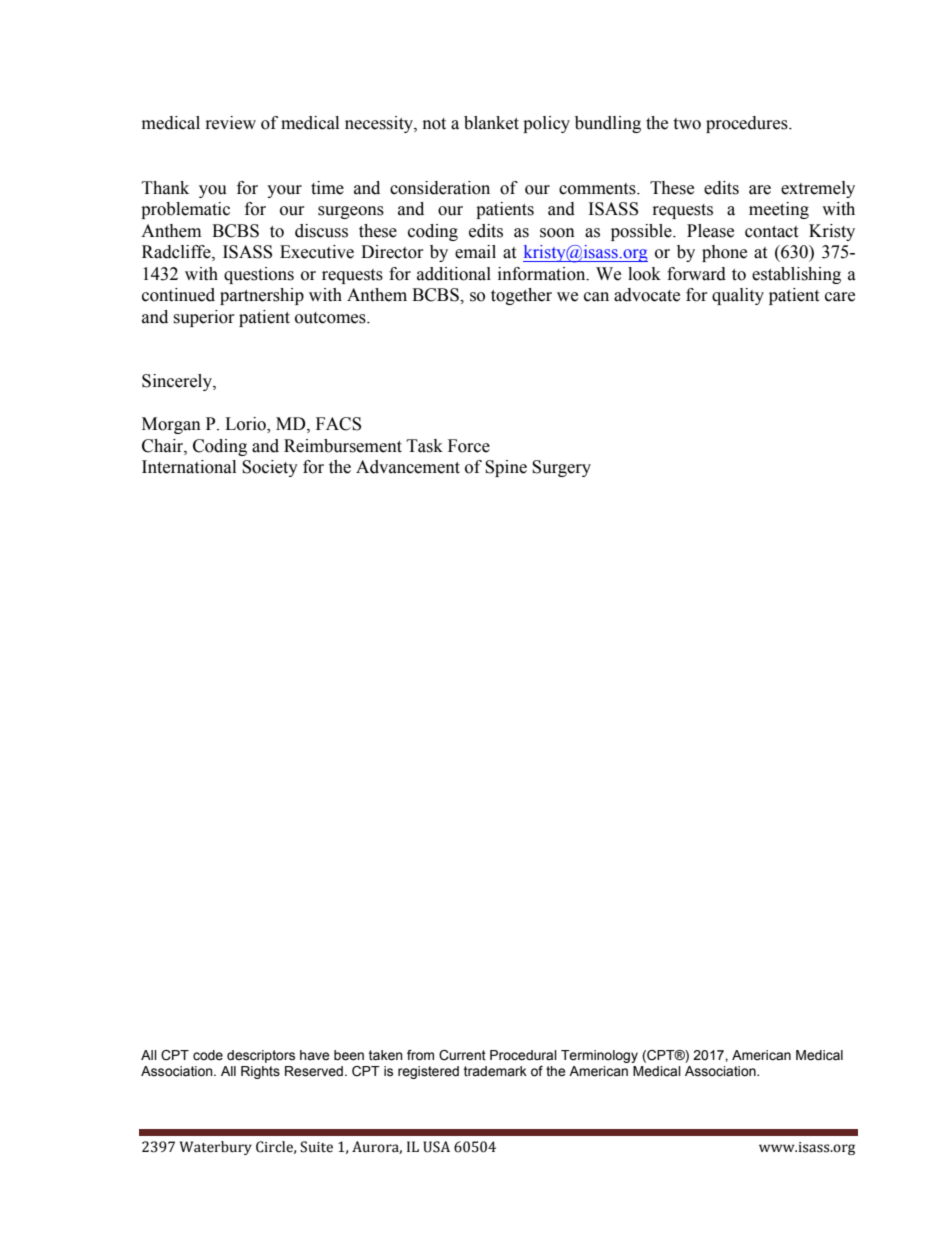 The height and width of the page is (1233, 952). Describe the element at coordinates (469, 446) in the page. I see `Force` at that location.
